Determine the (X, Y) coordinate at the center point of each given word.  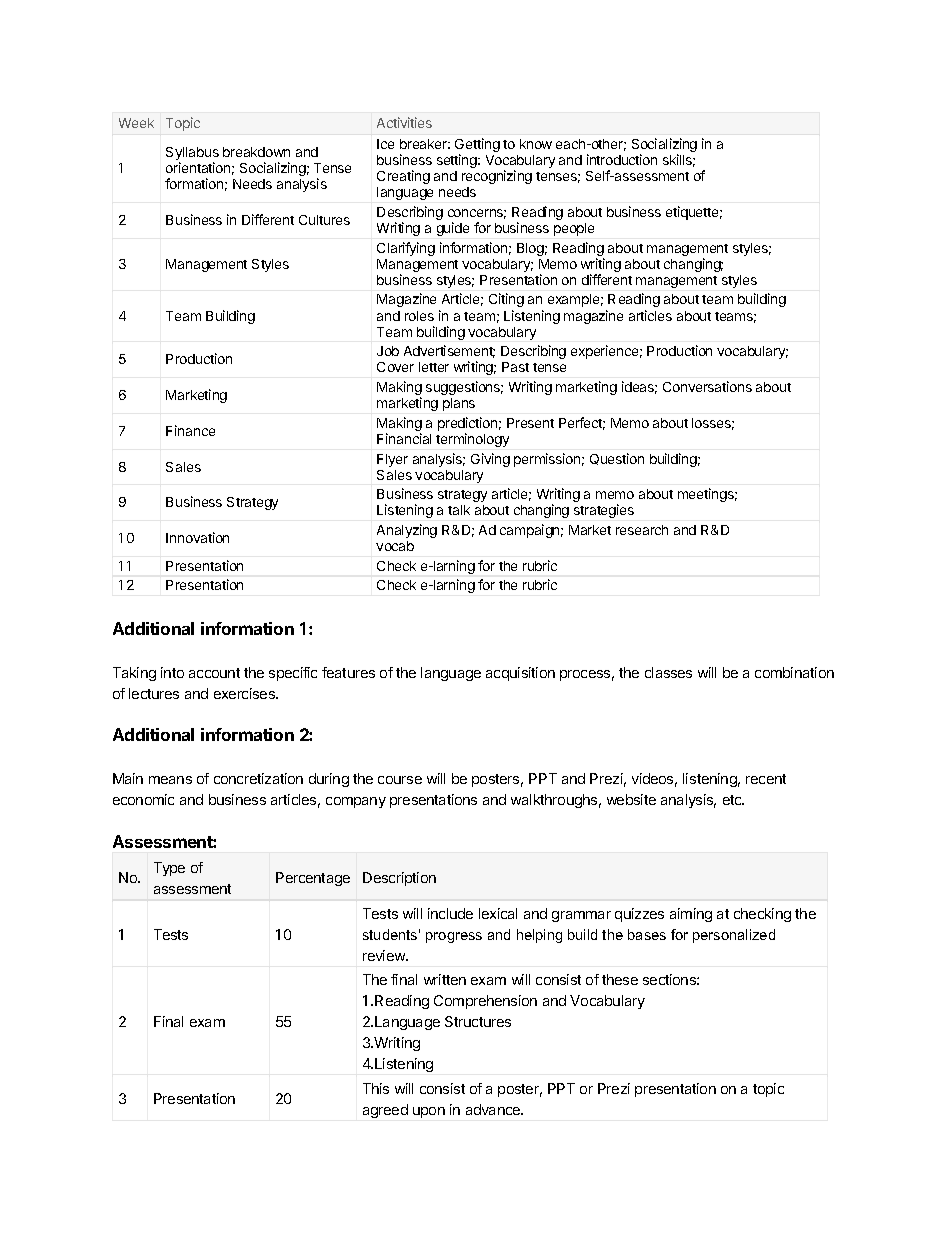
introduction (622, 159)
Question (617, 459)
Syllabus (192, 155)
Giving (490, 460)
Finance (190, 430)
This (376, 1088)
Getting (477, 146)
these (620, 979)
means (170, 780)
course (400, 780)
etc (733, 800)
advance (494, 1109)
